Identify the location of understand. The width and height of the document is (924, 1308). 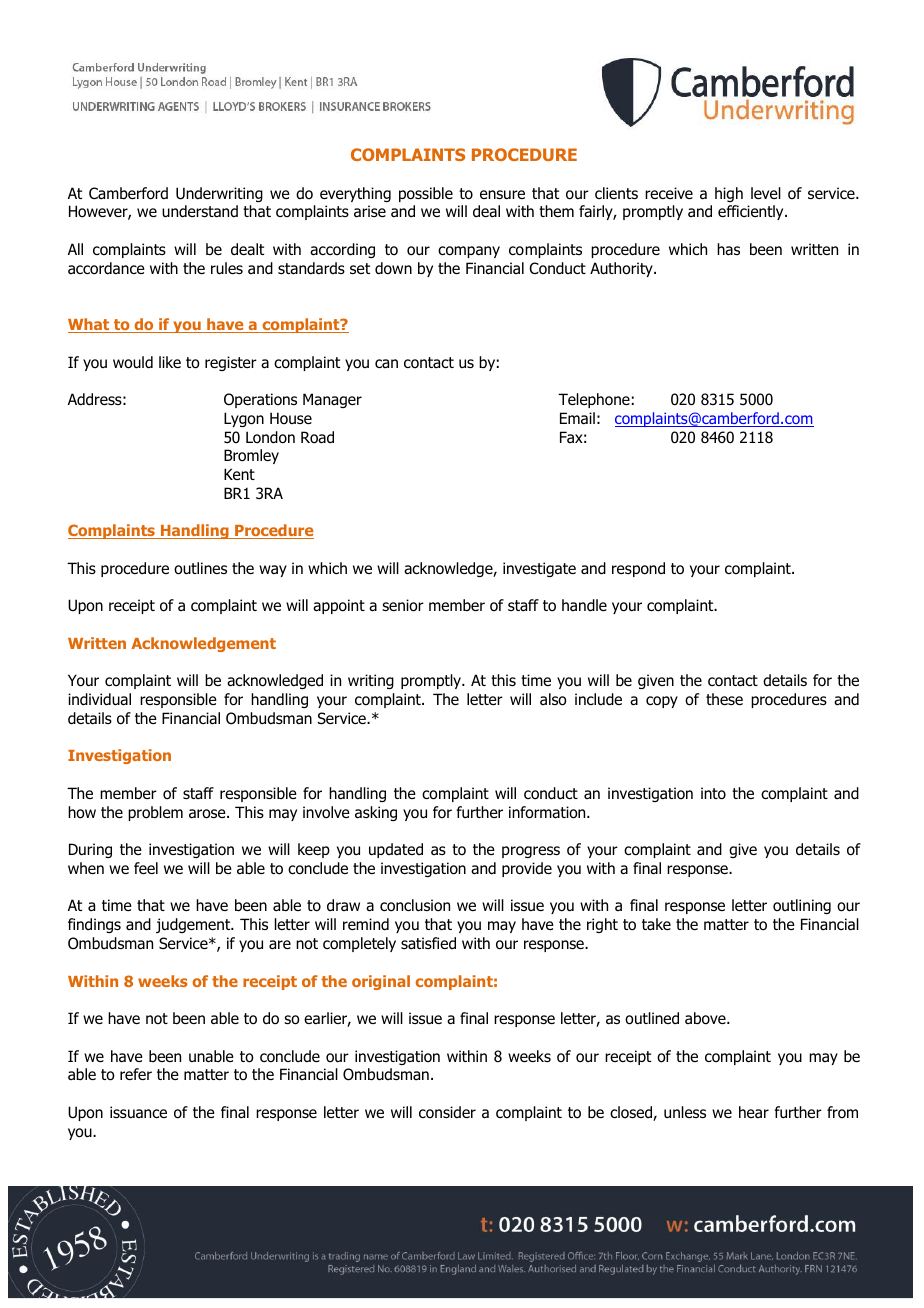
(200, 211).
